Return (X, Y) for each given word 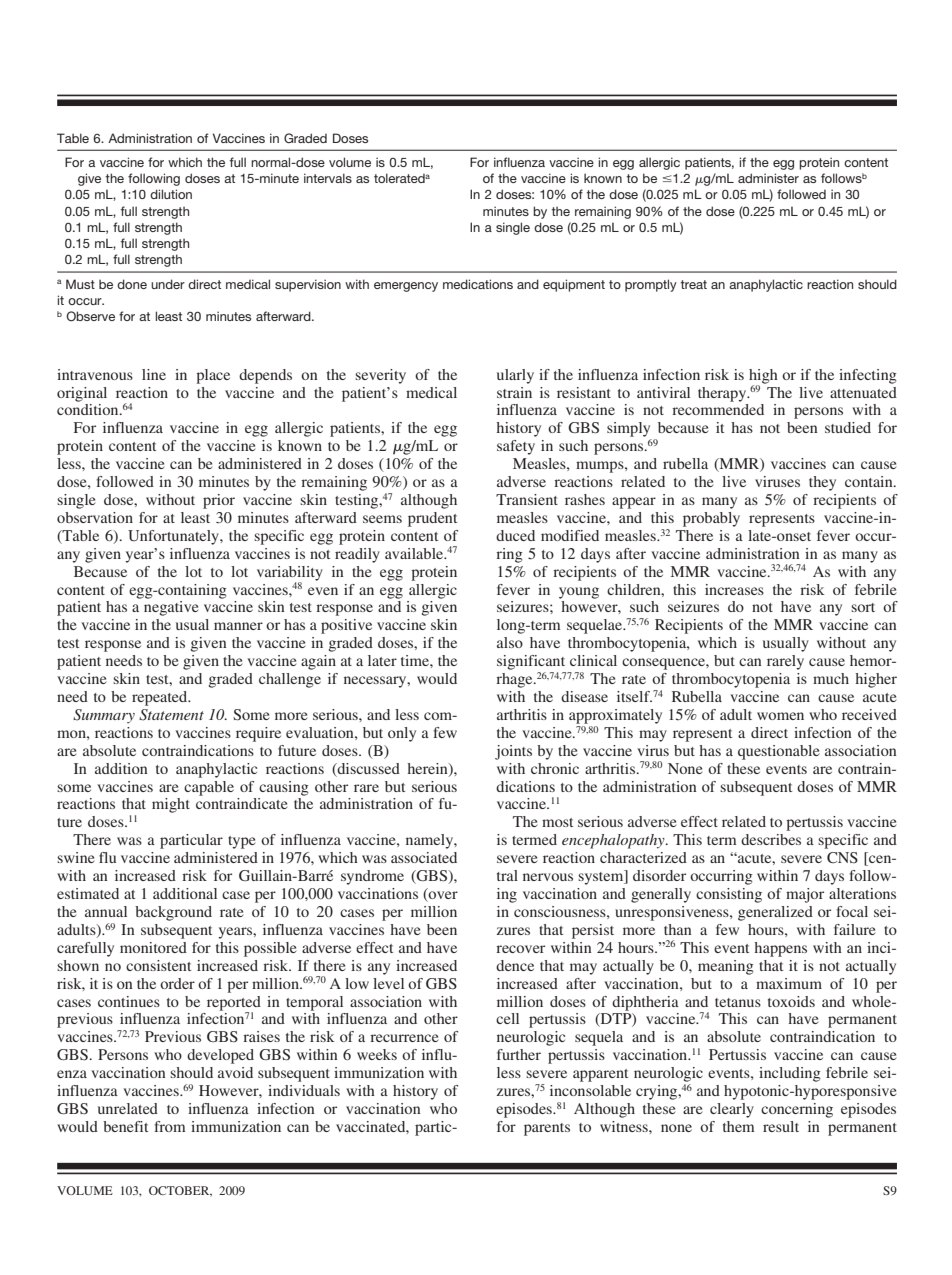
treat (693, 284)
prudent (432, 519)
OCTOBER (180, 1191)
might (171, 805)
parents (547, 1129)
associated (424, 857)
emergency (406, 287)
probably (711, 519)
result (781, 1126)
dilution (171, 194)
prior (219, 501)
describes (771, 839)
